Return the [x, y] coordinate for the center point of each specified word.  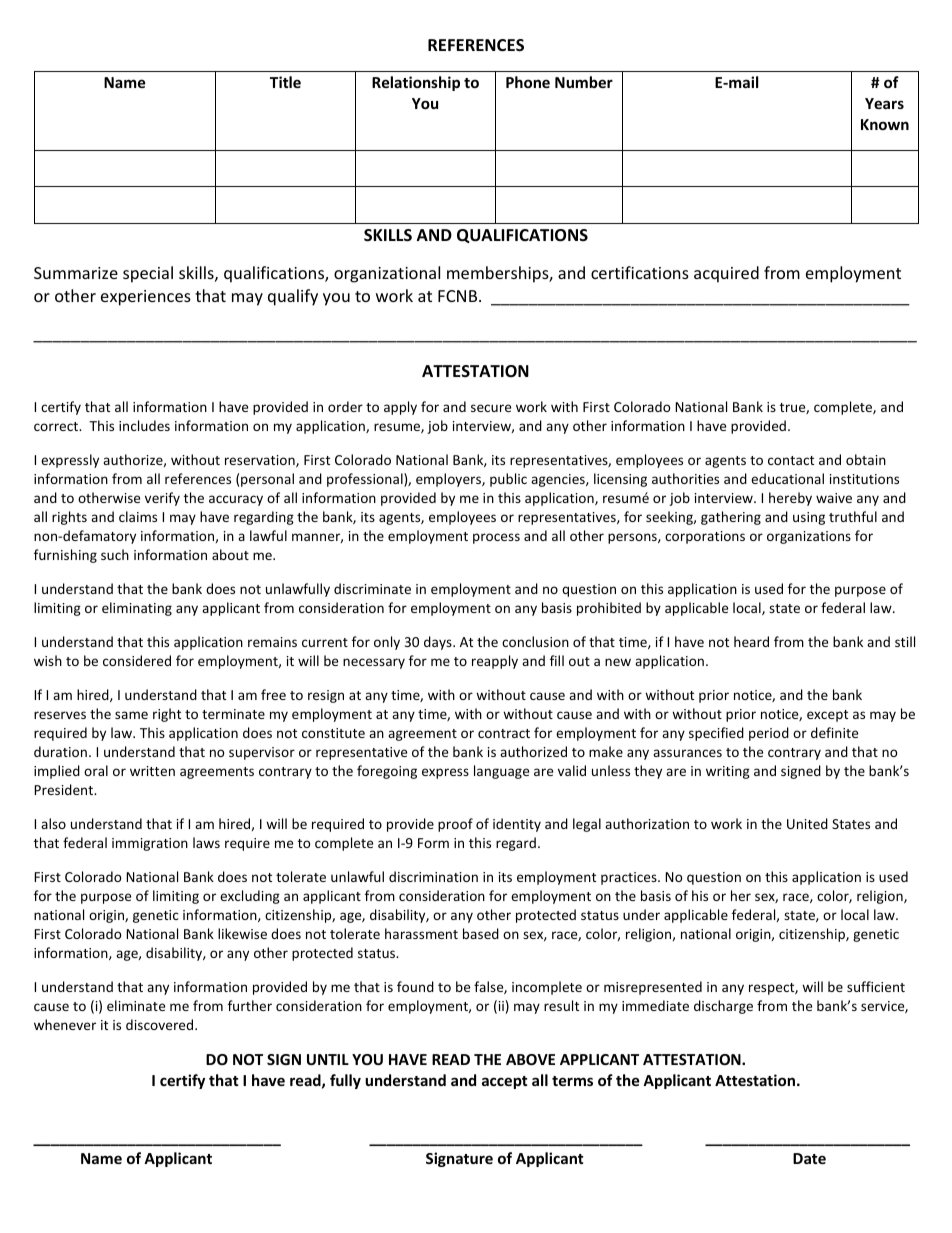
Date [809, 1158]
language [501, 772]
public [508, 480]
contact [791, 460]
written [152, 771]
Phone [528, 82]
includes [144, 425]
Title [285, 82]
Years [884, 103]
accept [505, 1082]
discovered [161, 1024]
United [807, 823]
